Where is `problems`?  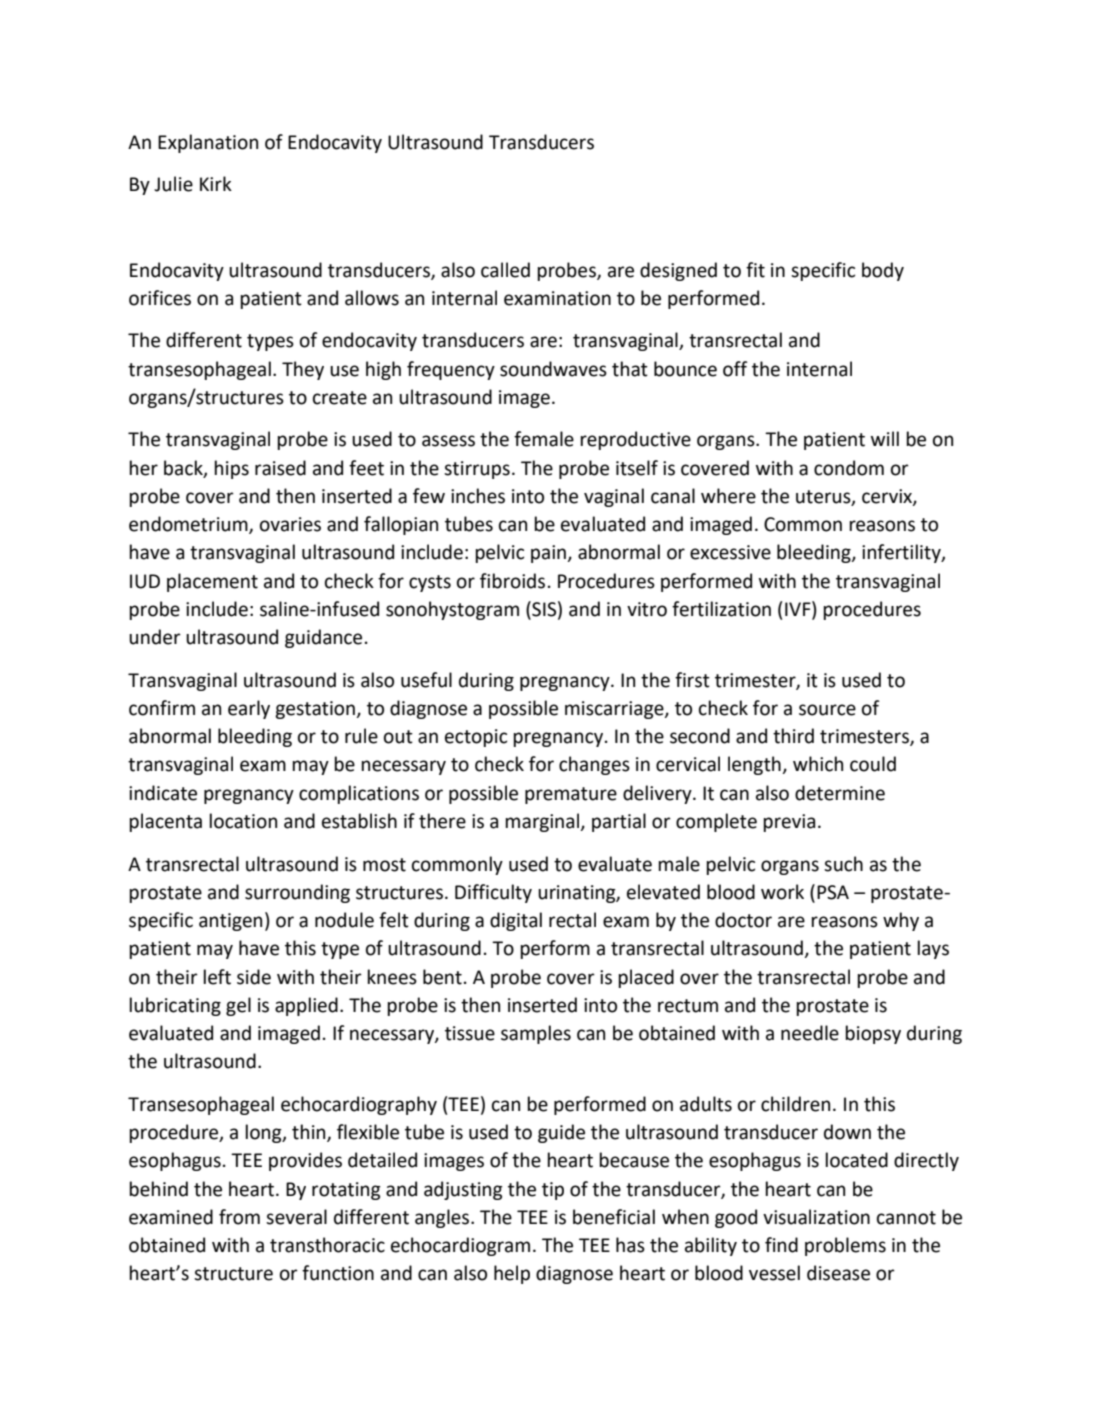 problems is located at coordinates (845, 1246).
